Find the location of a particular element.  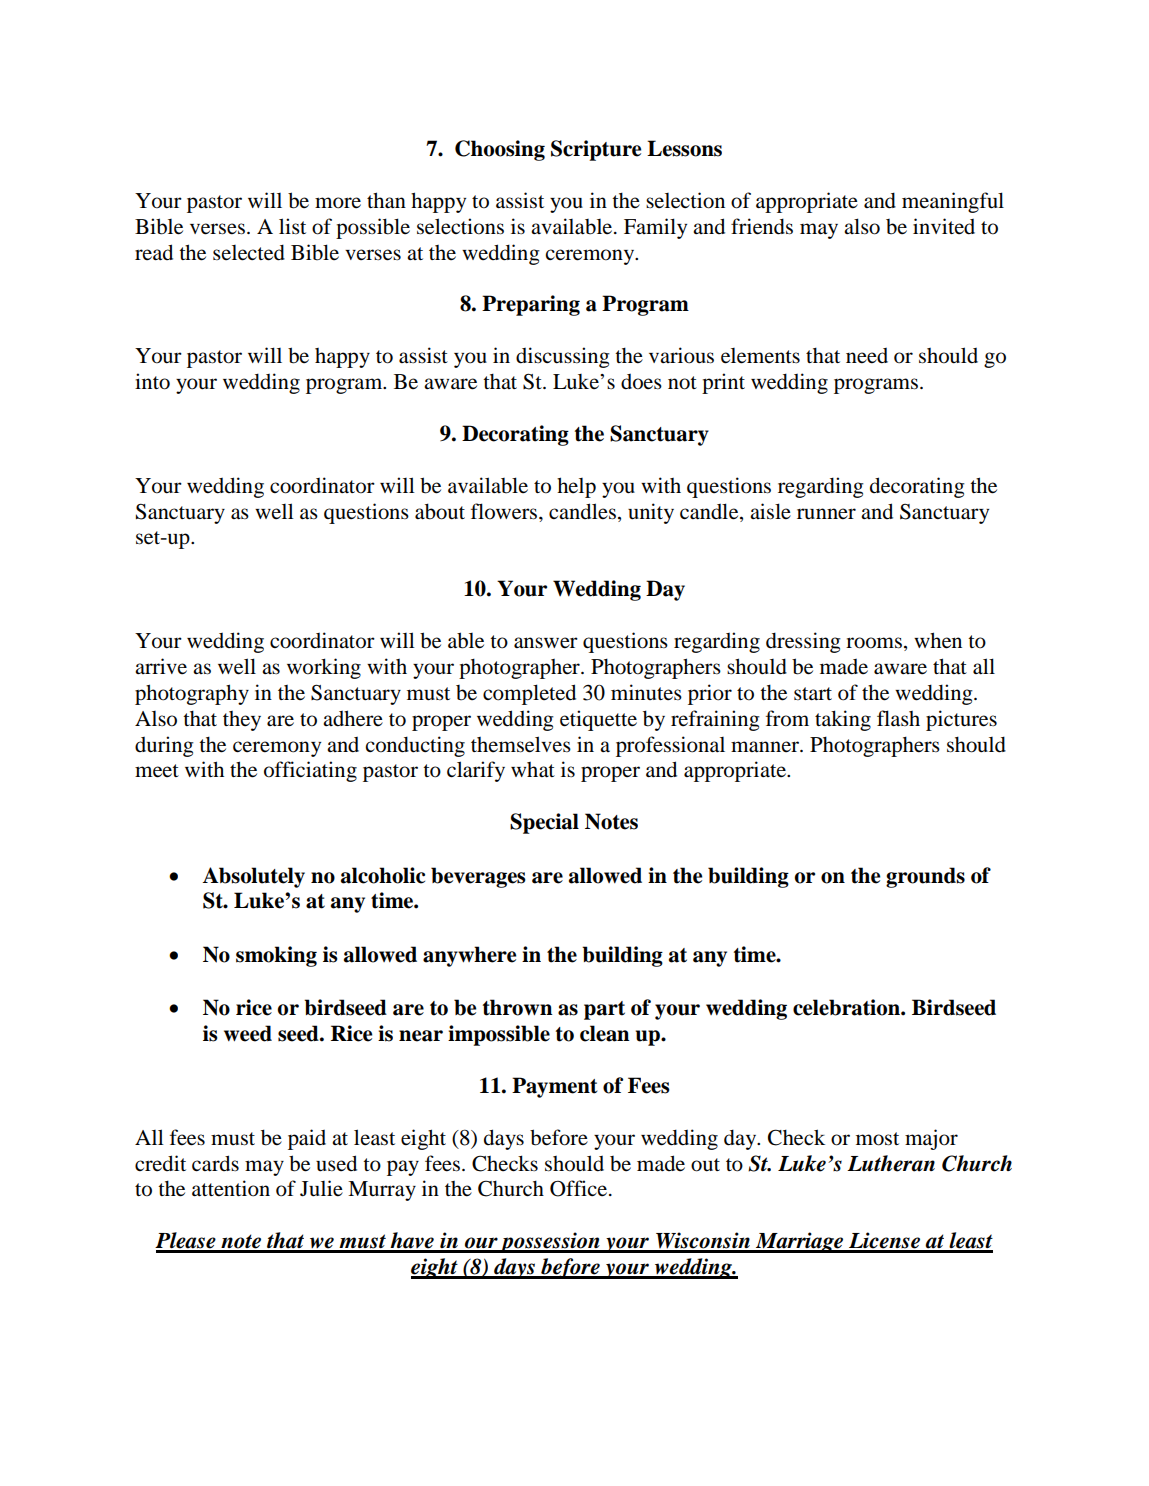

meaningful is located at coordinates (953, 202).
